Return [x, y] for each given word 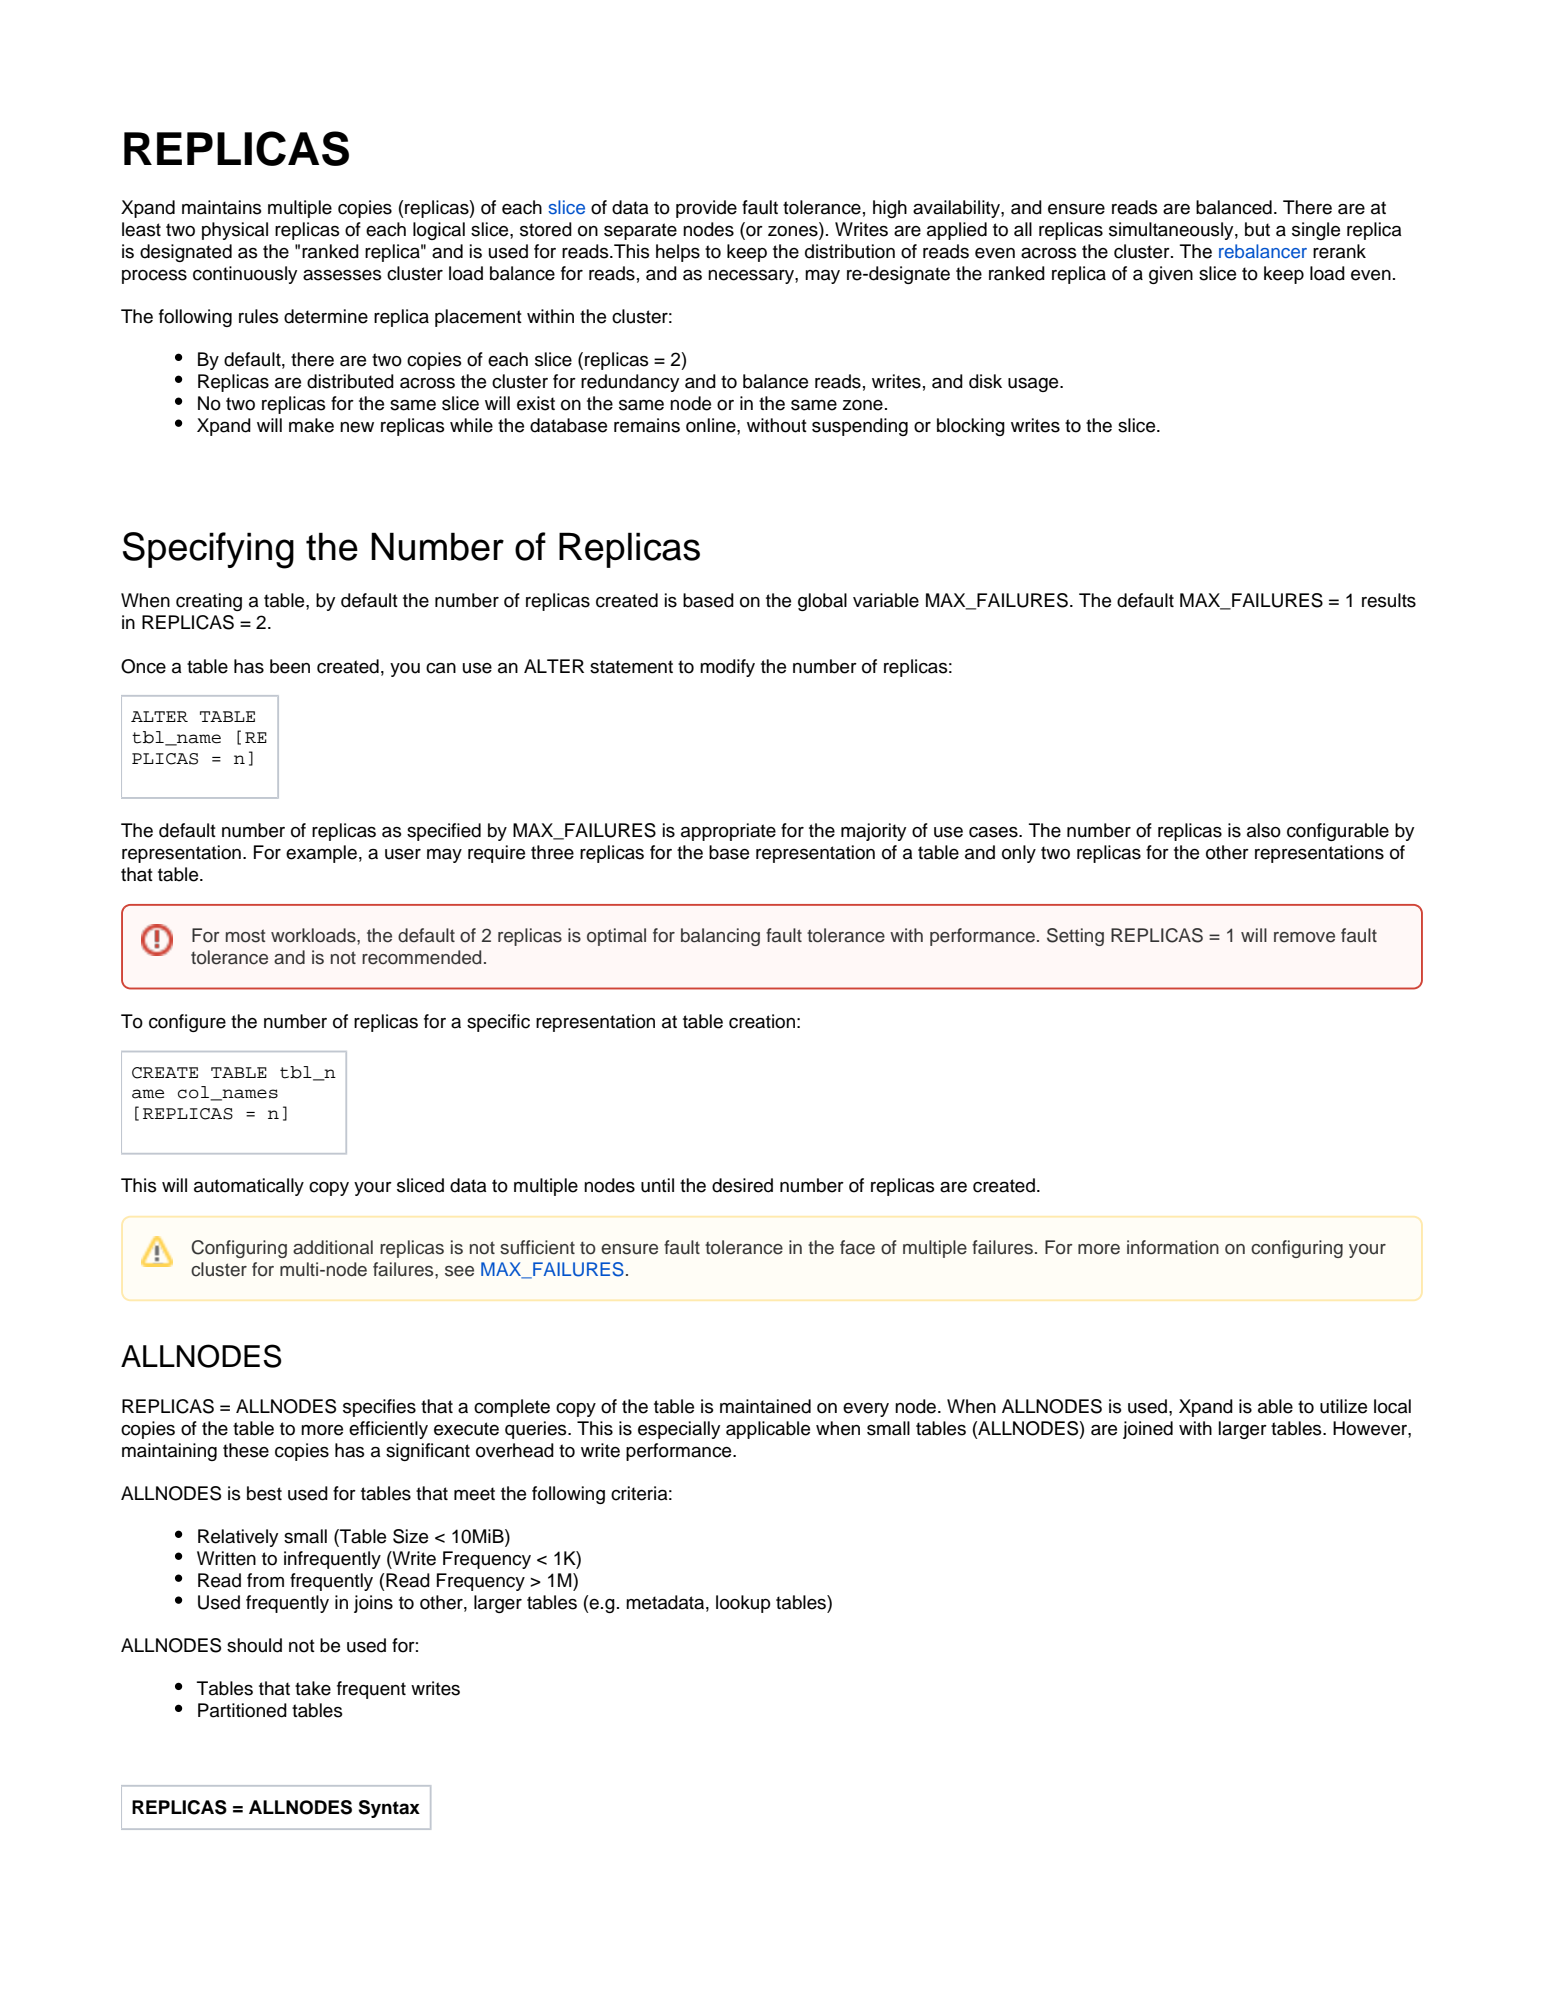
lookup [743, 1604]
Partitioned [242, 1710]
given [1171, 275]
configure [187, 1023]
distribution [850, 251]
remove [1304, 937]
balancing [720, 937]
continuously [245, 275]
